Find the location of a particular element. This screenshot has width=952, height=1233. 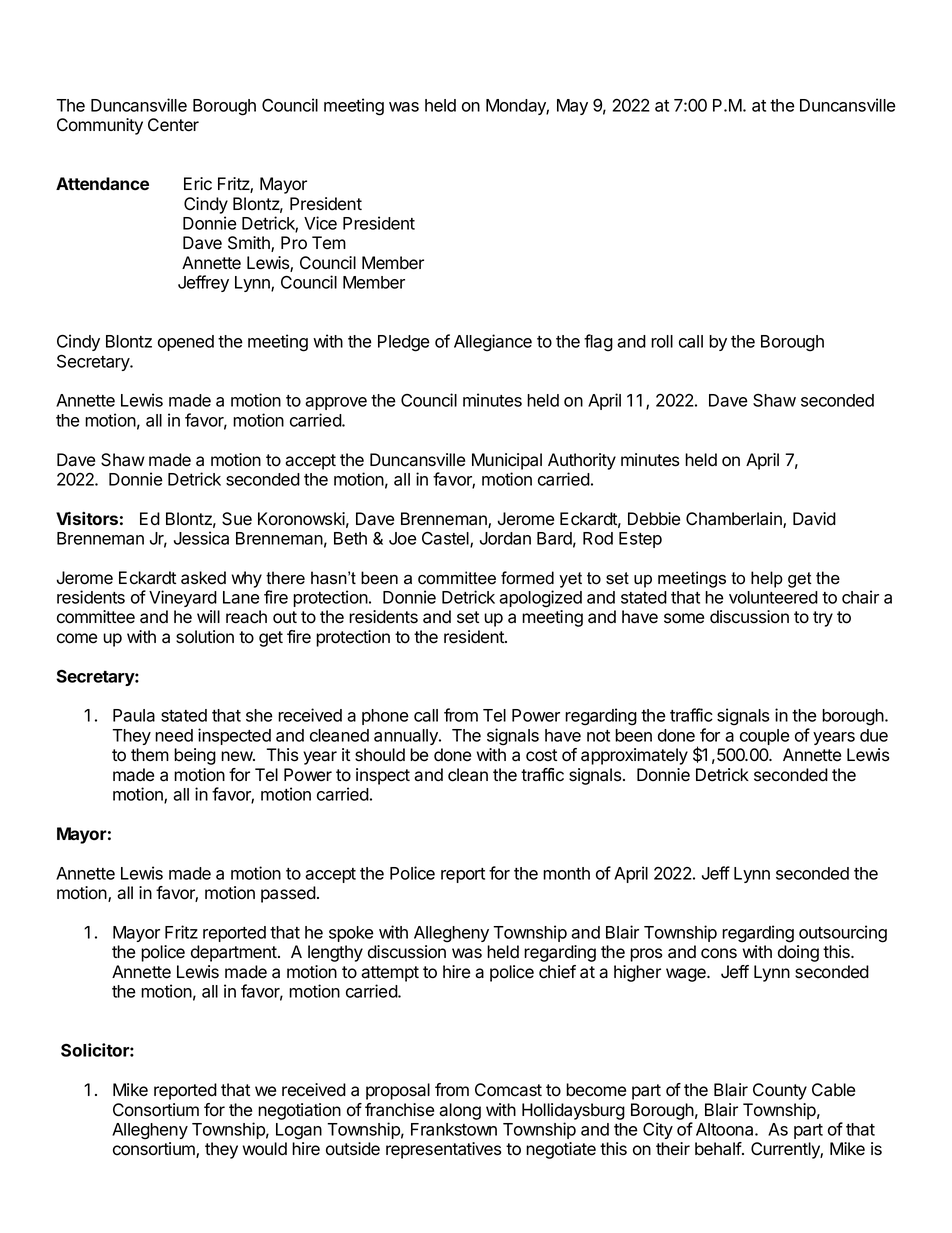

would is located at coordinates (264, 1149).
